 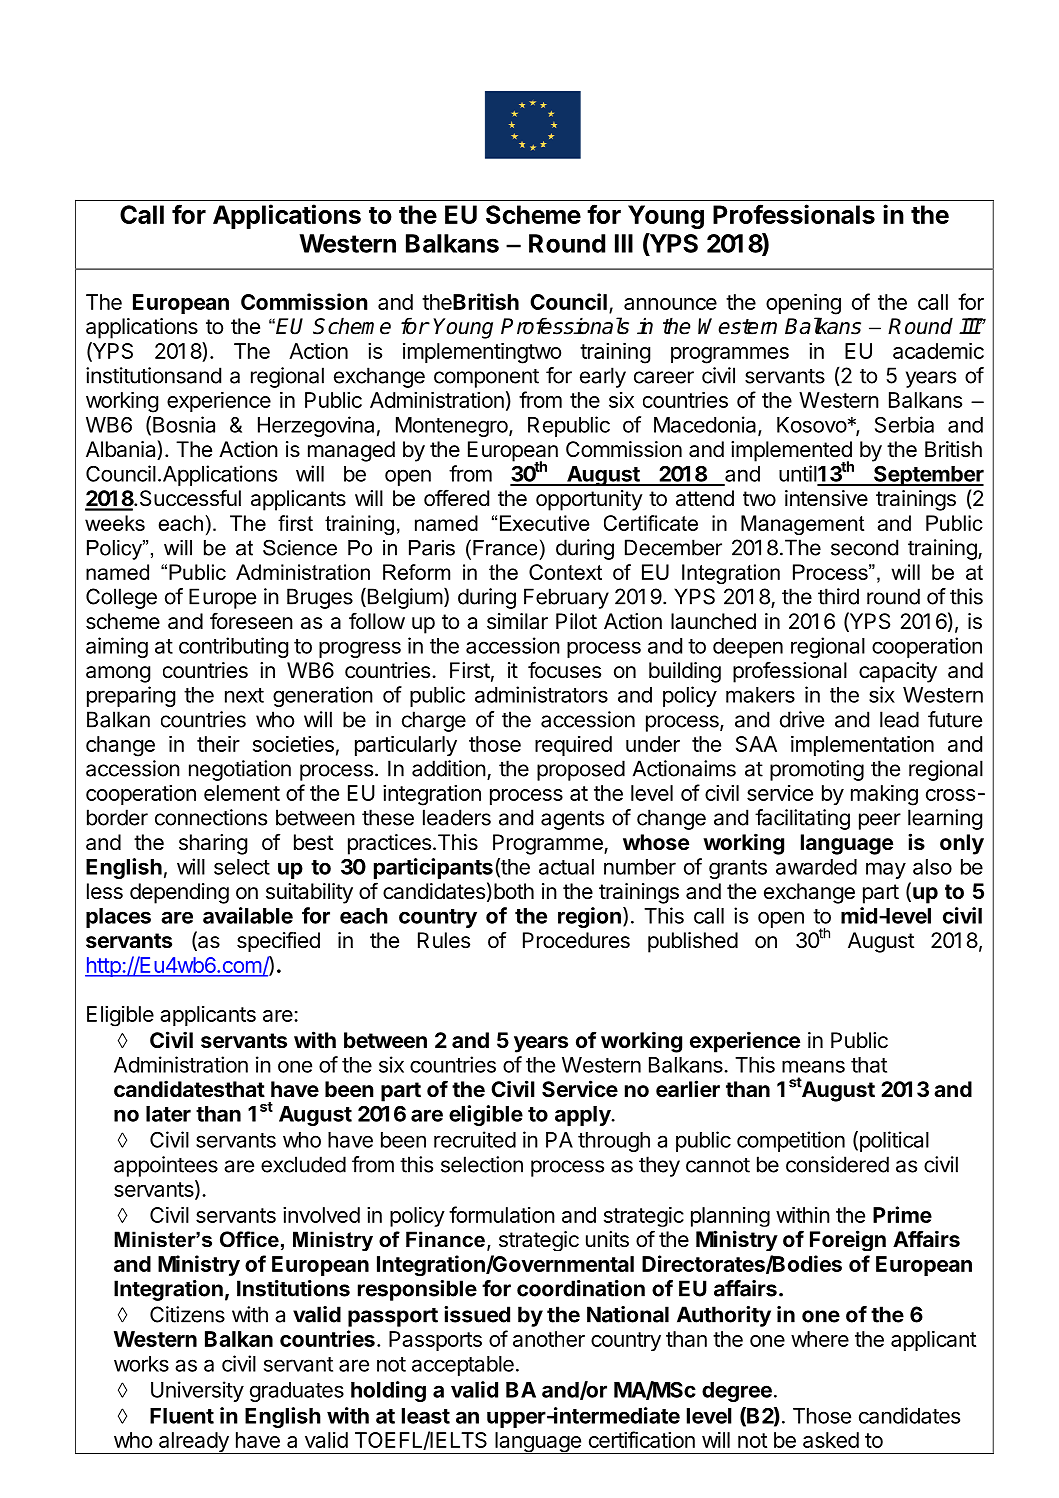 What do you see at coordinates (251, 621) in the document?
I see `foreseen` at bounding box center [251, 621].
